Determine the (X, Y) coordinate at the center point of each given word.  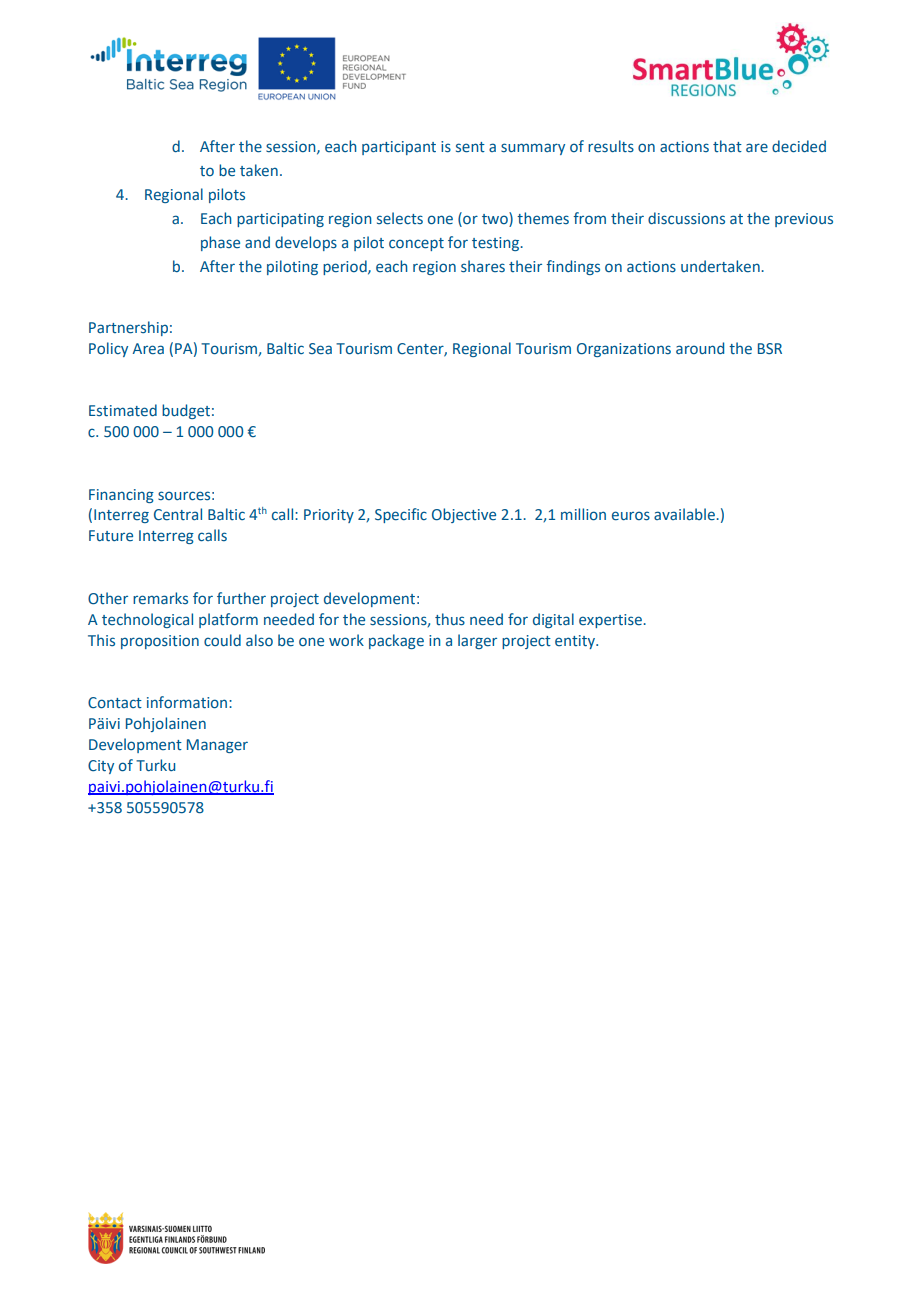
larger (477, 641)
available (685, 514)
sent (470, 147)
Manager (217, 746)
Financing (121, 496)
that (727, 146)
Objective (464, 515)
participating (280, 220)
